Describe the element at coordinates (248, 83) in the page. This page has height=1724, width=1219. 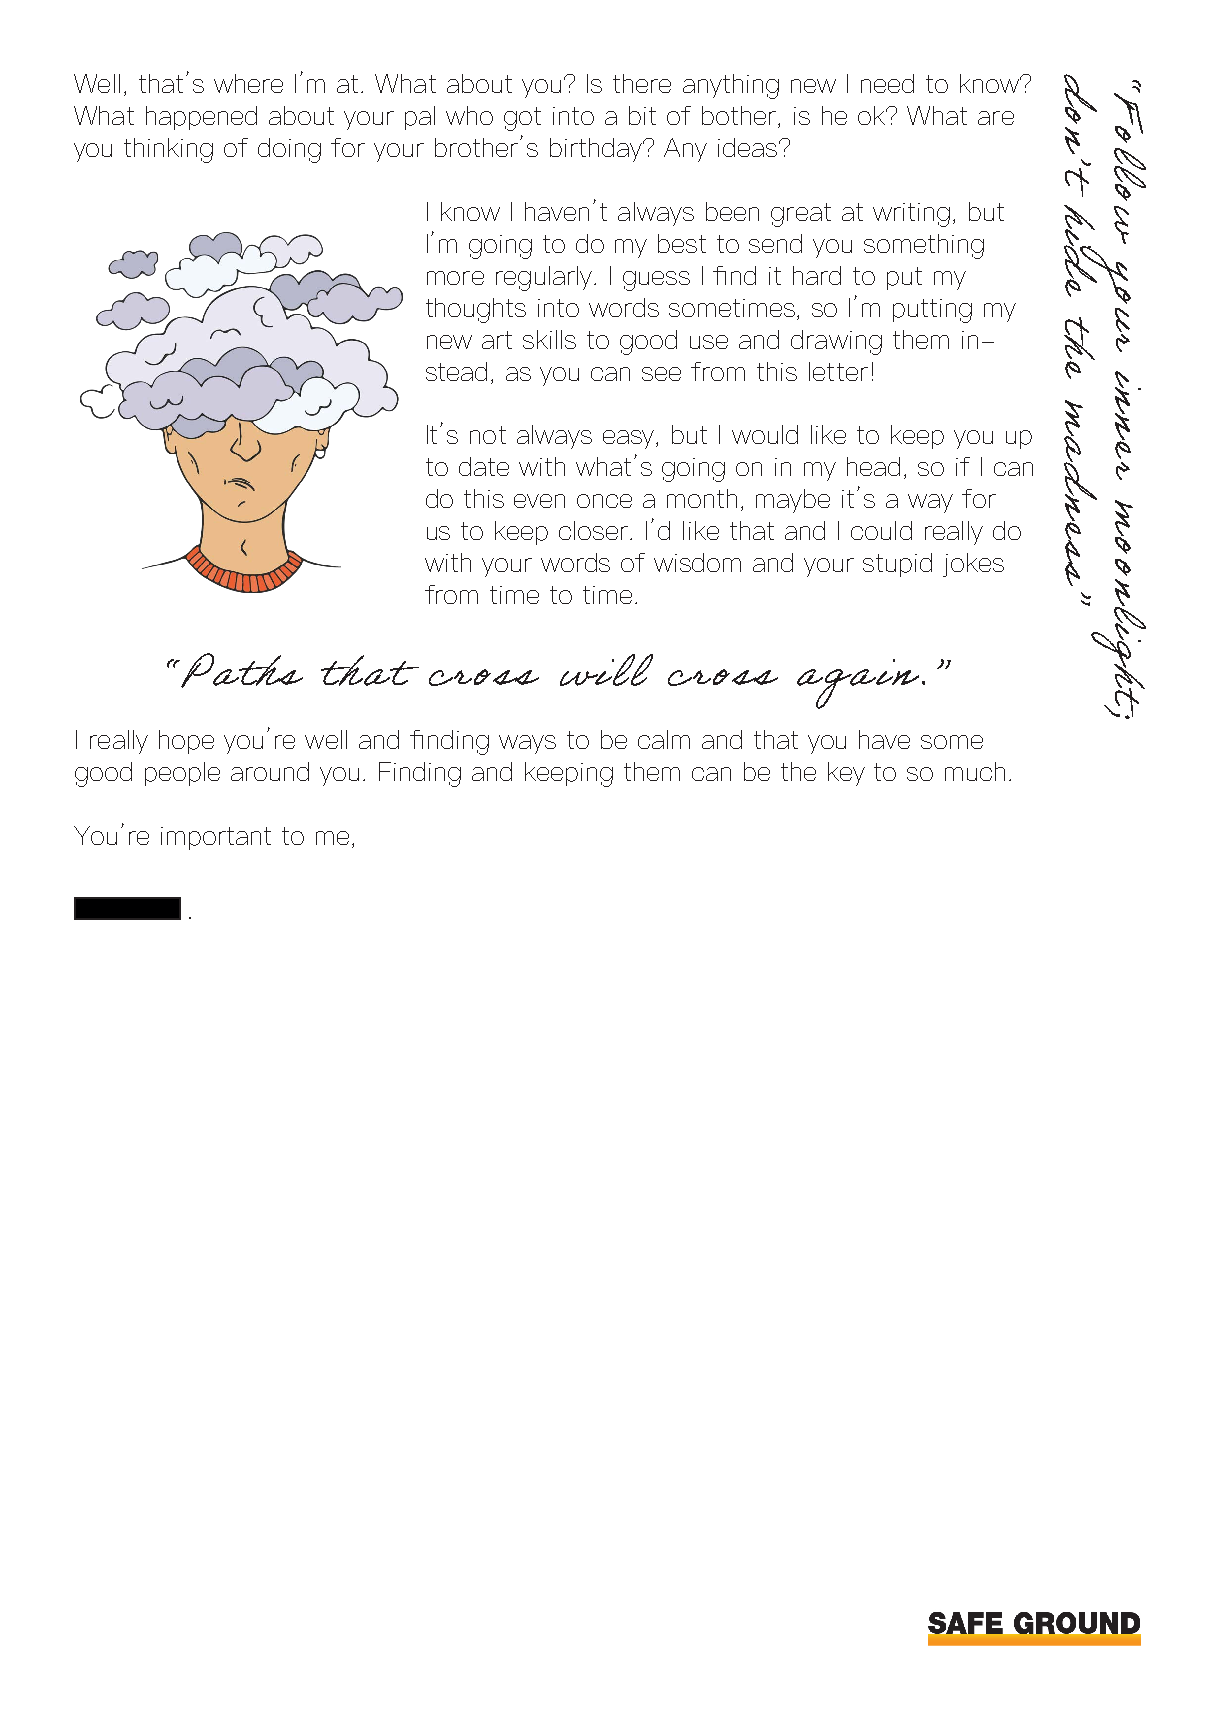
I see `where` at that location.
